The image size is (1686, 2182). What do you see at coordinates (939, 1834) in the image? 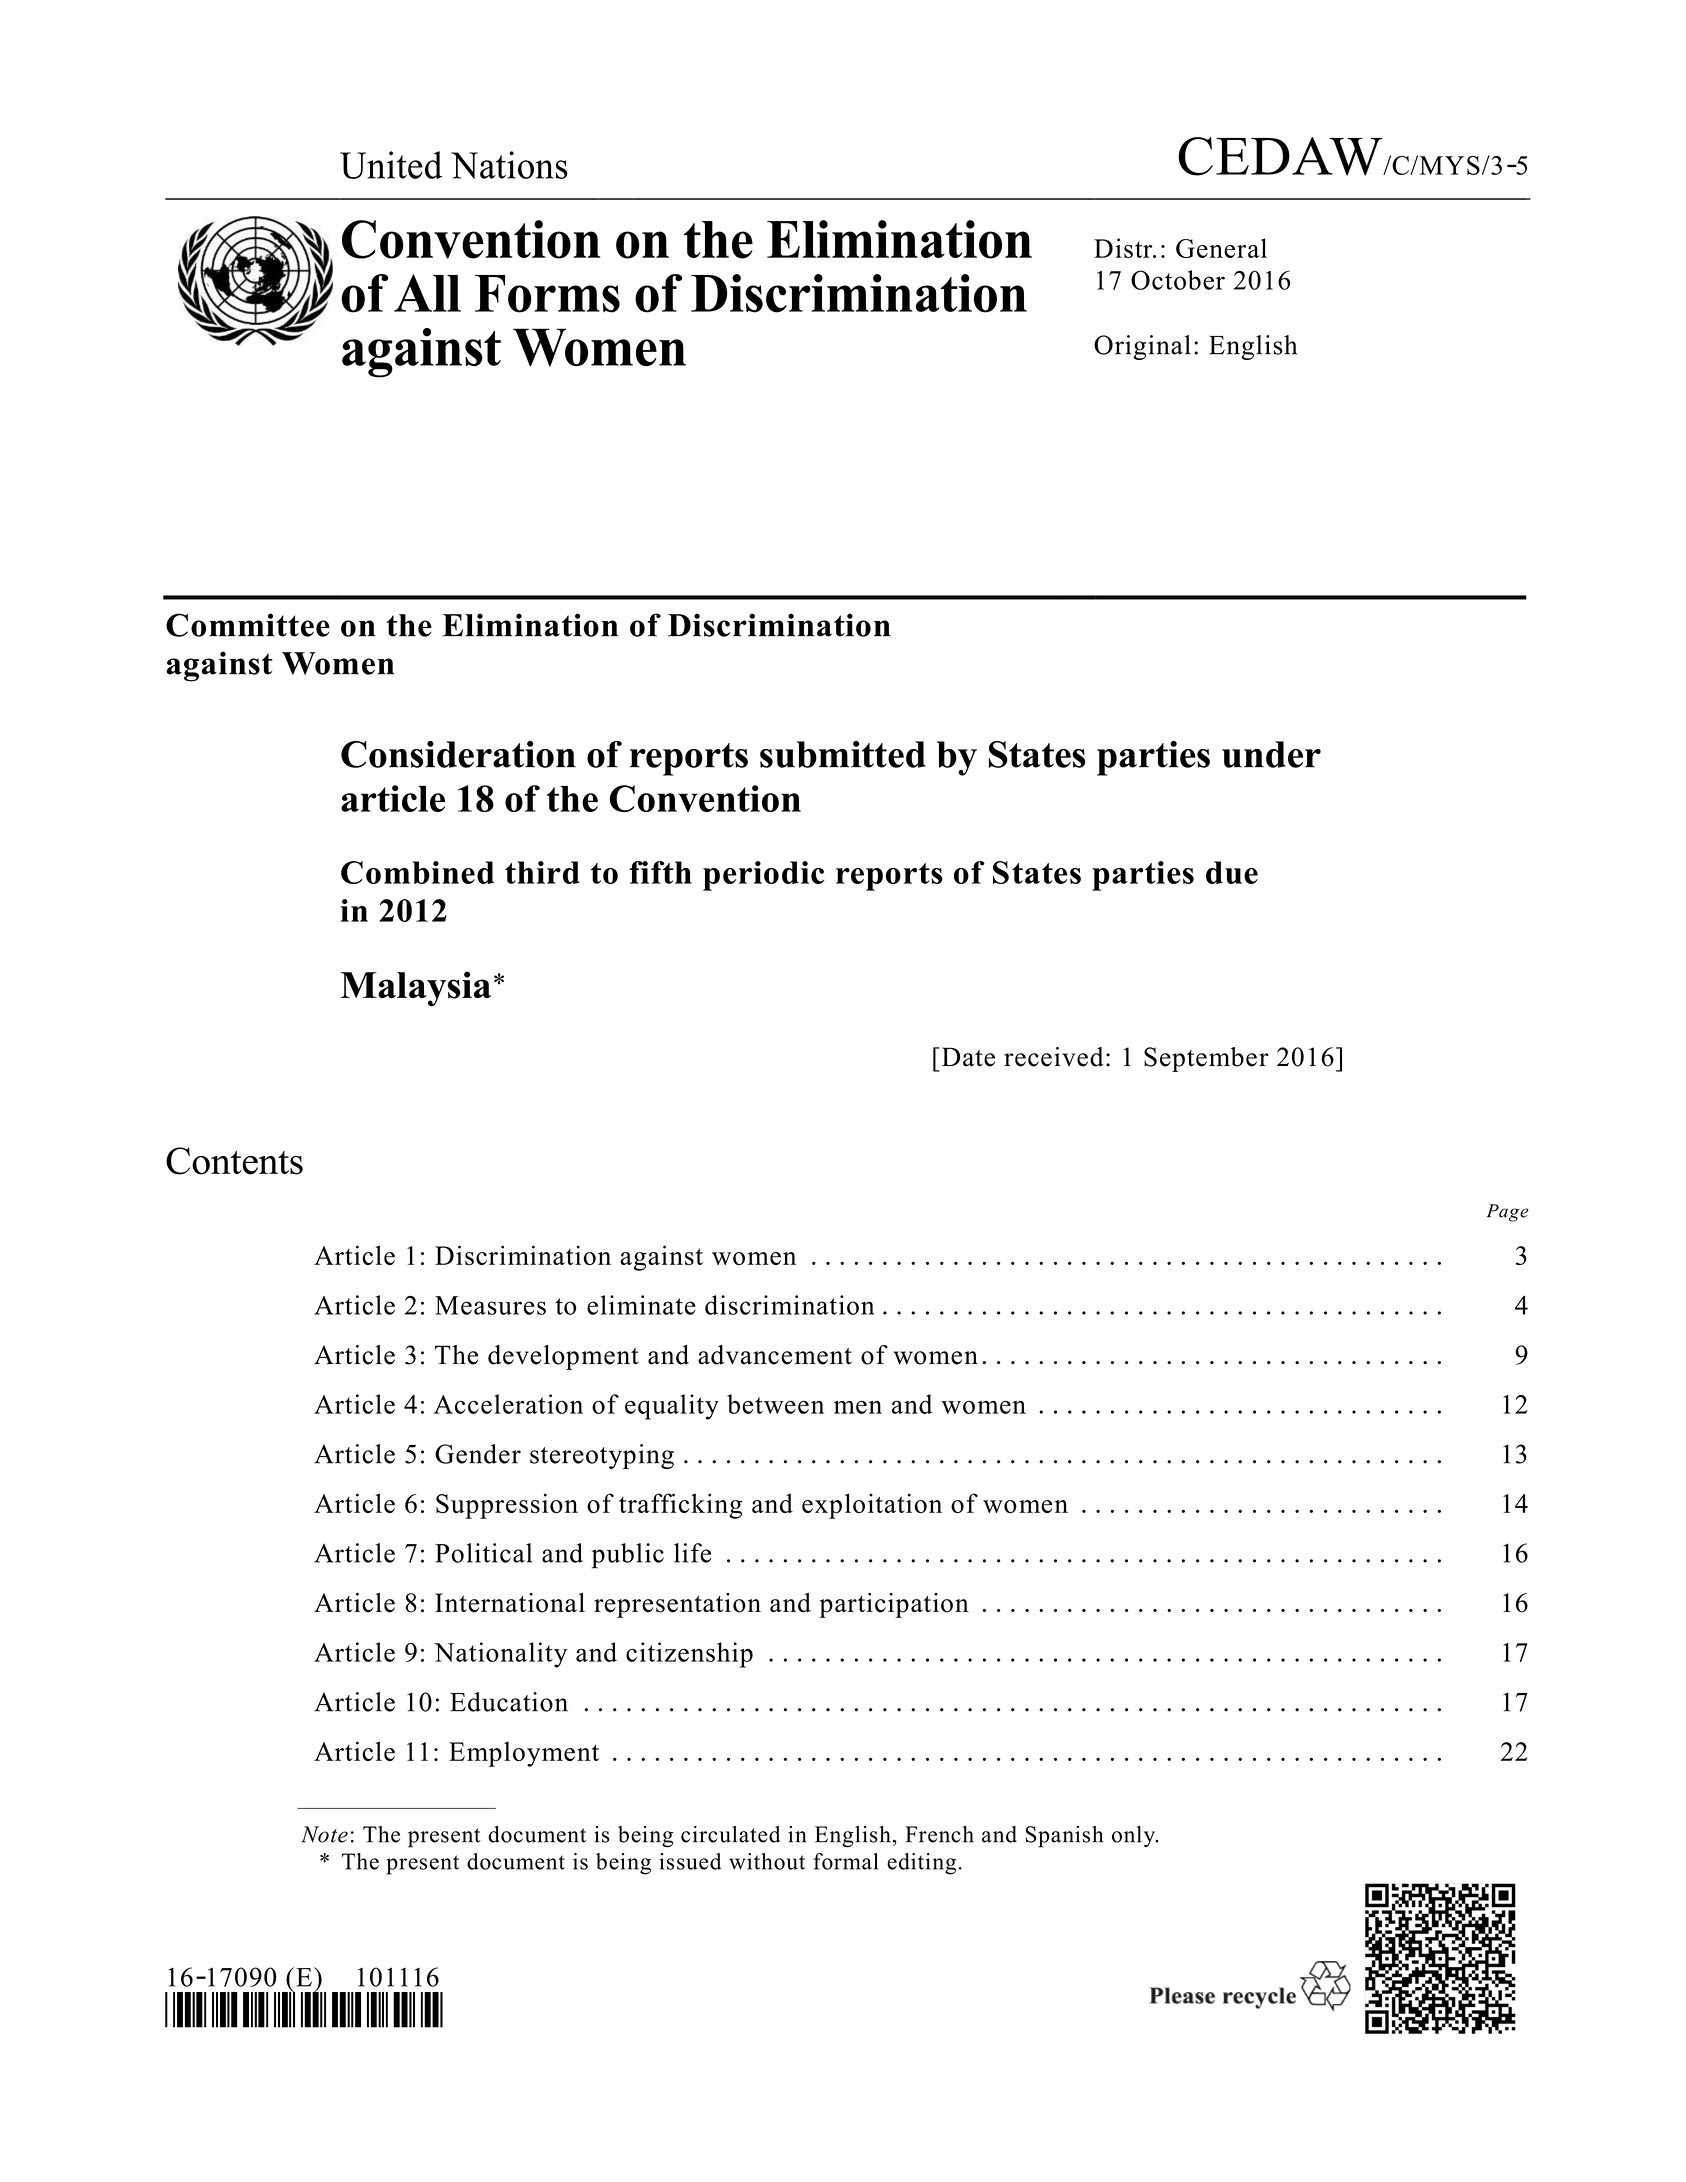
I see `French` at bounding box center [939, 1834].
